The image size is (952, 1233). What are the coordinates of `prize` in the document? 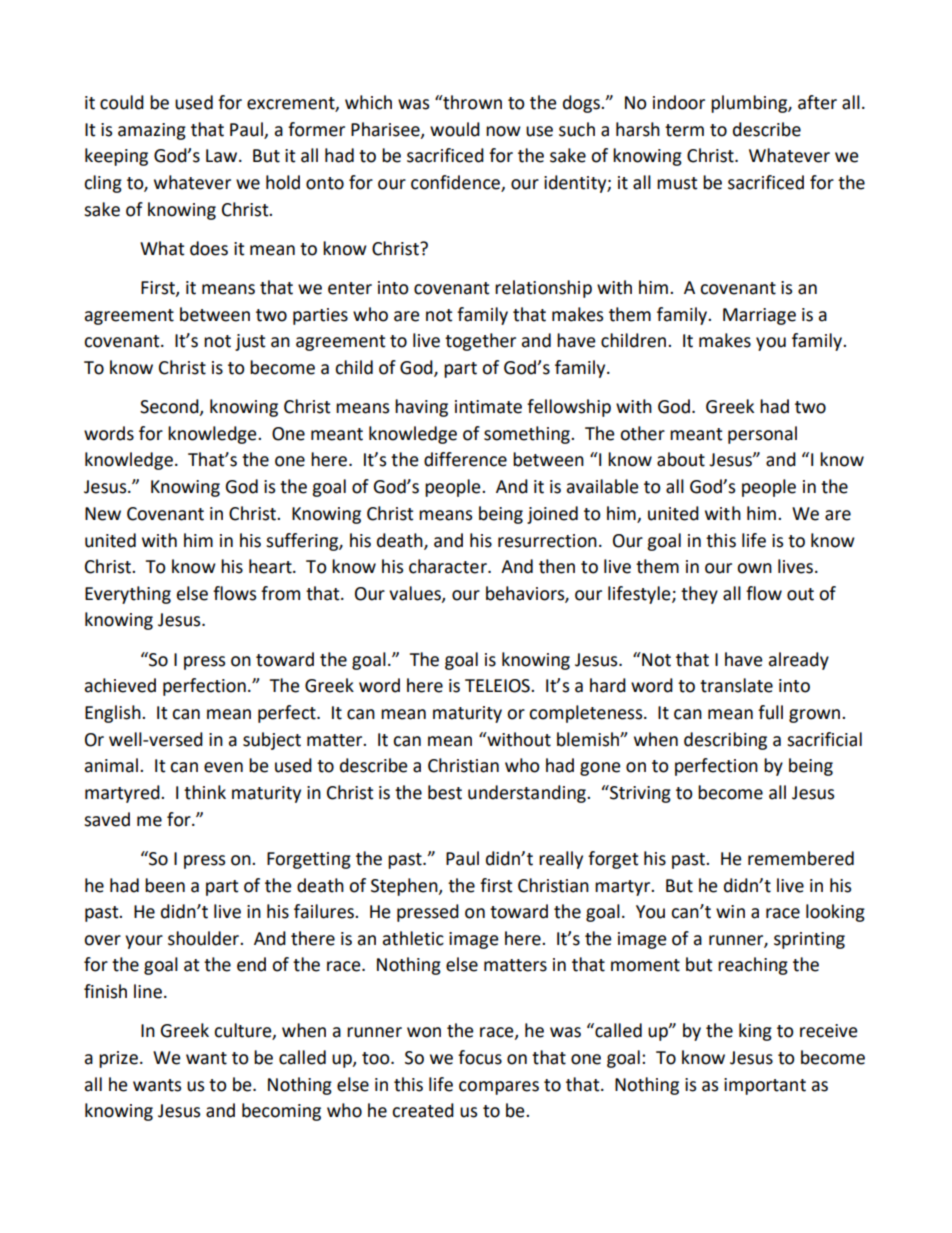 It's located at (118, 1059).
